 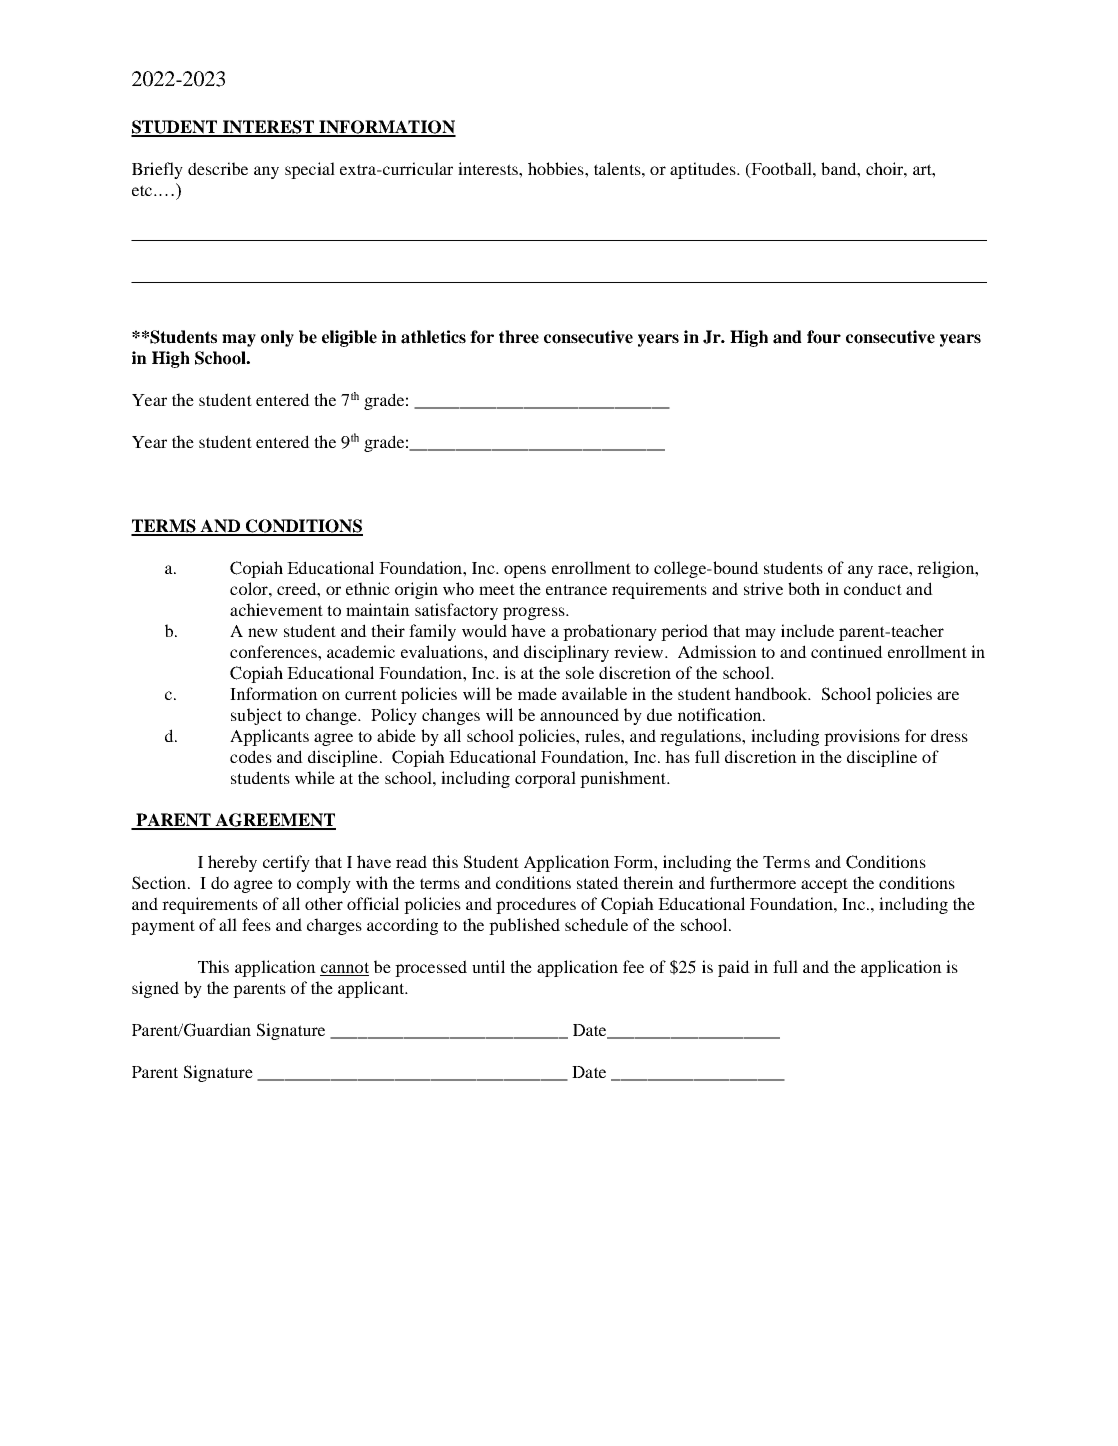 I want to click on hobbies, so click(x=557, y=168).
